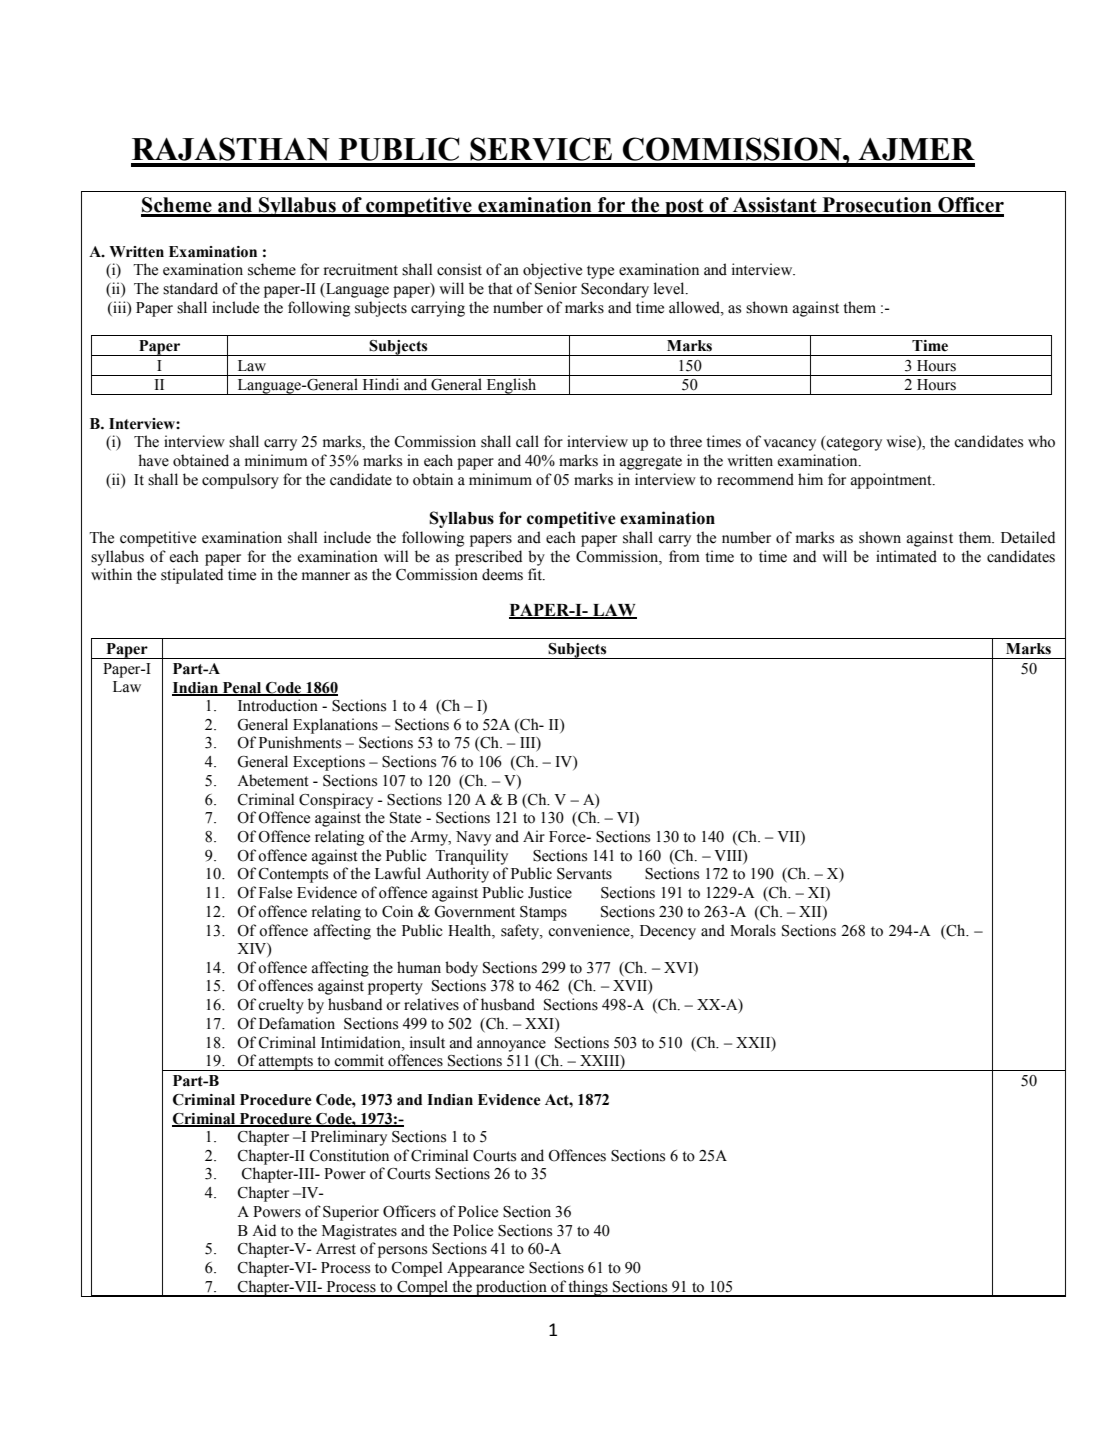 The width and height of the page is (1106, 1431). I want to click on post, so click(684, 207).
